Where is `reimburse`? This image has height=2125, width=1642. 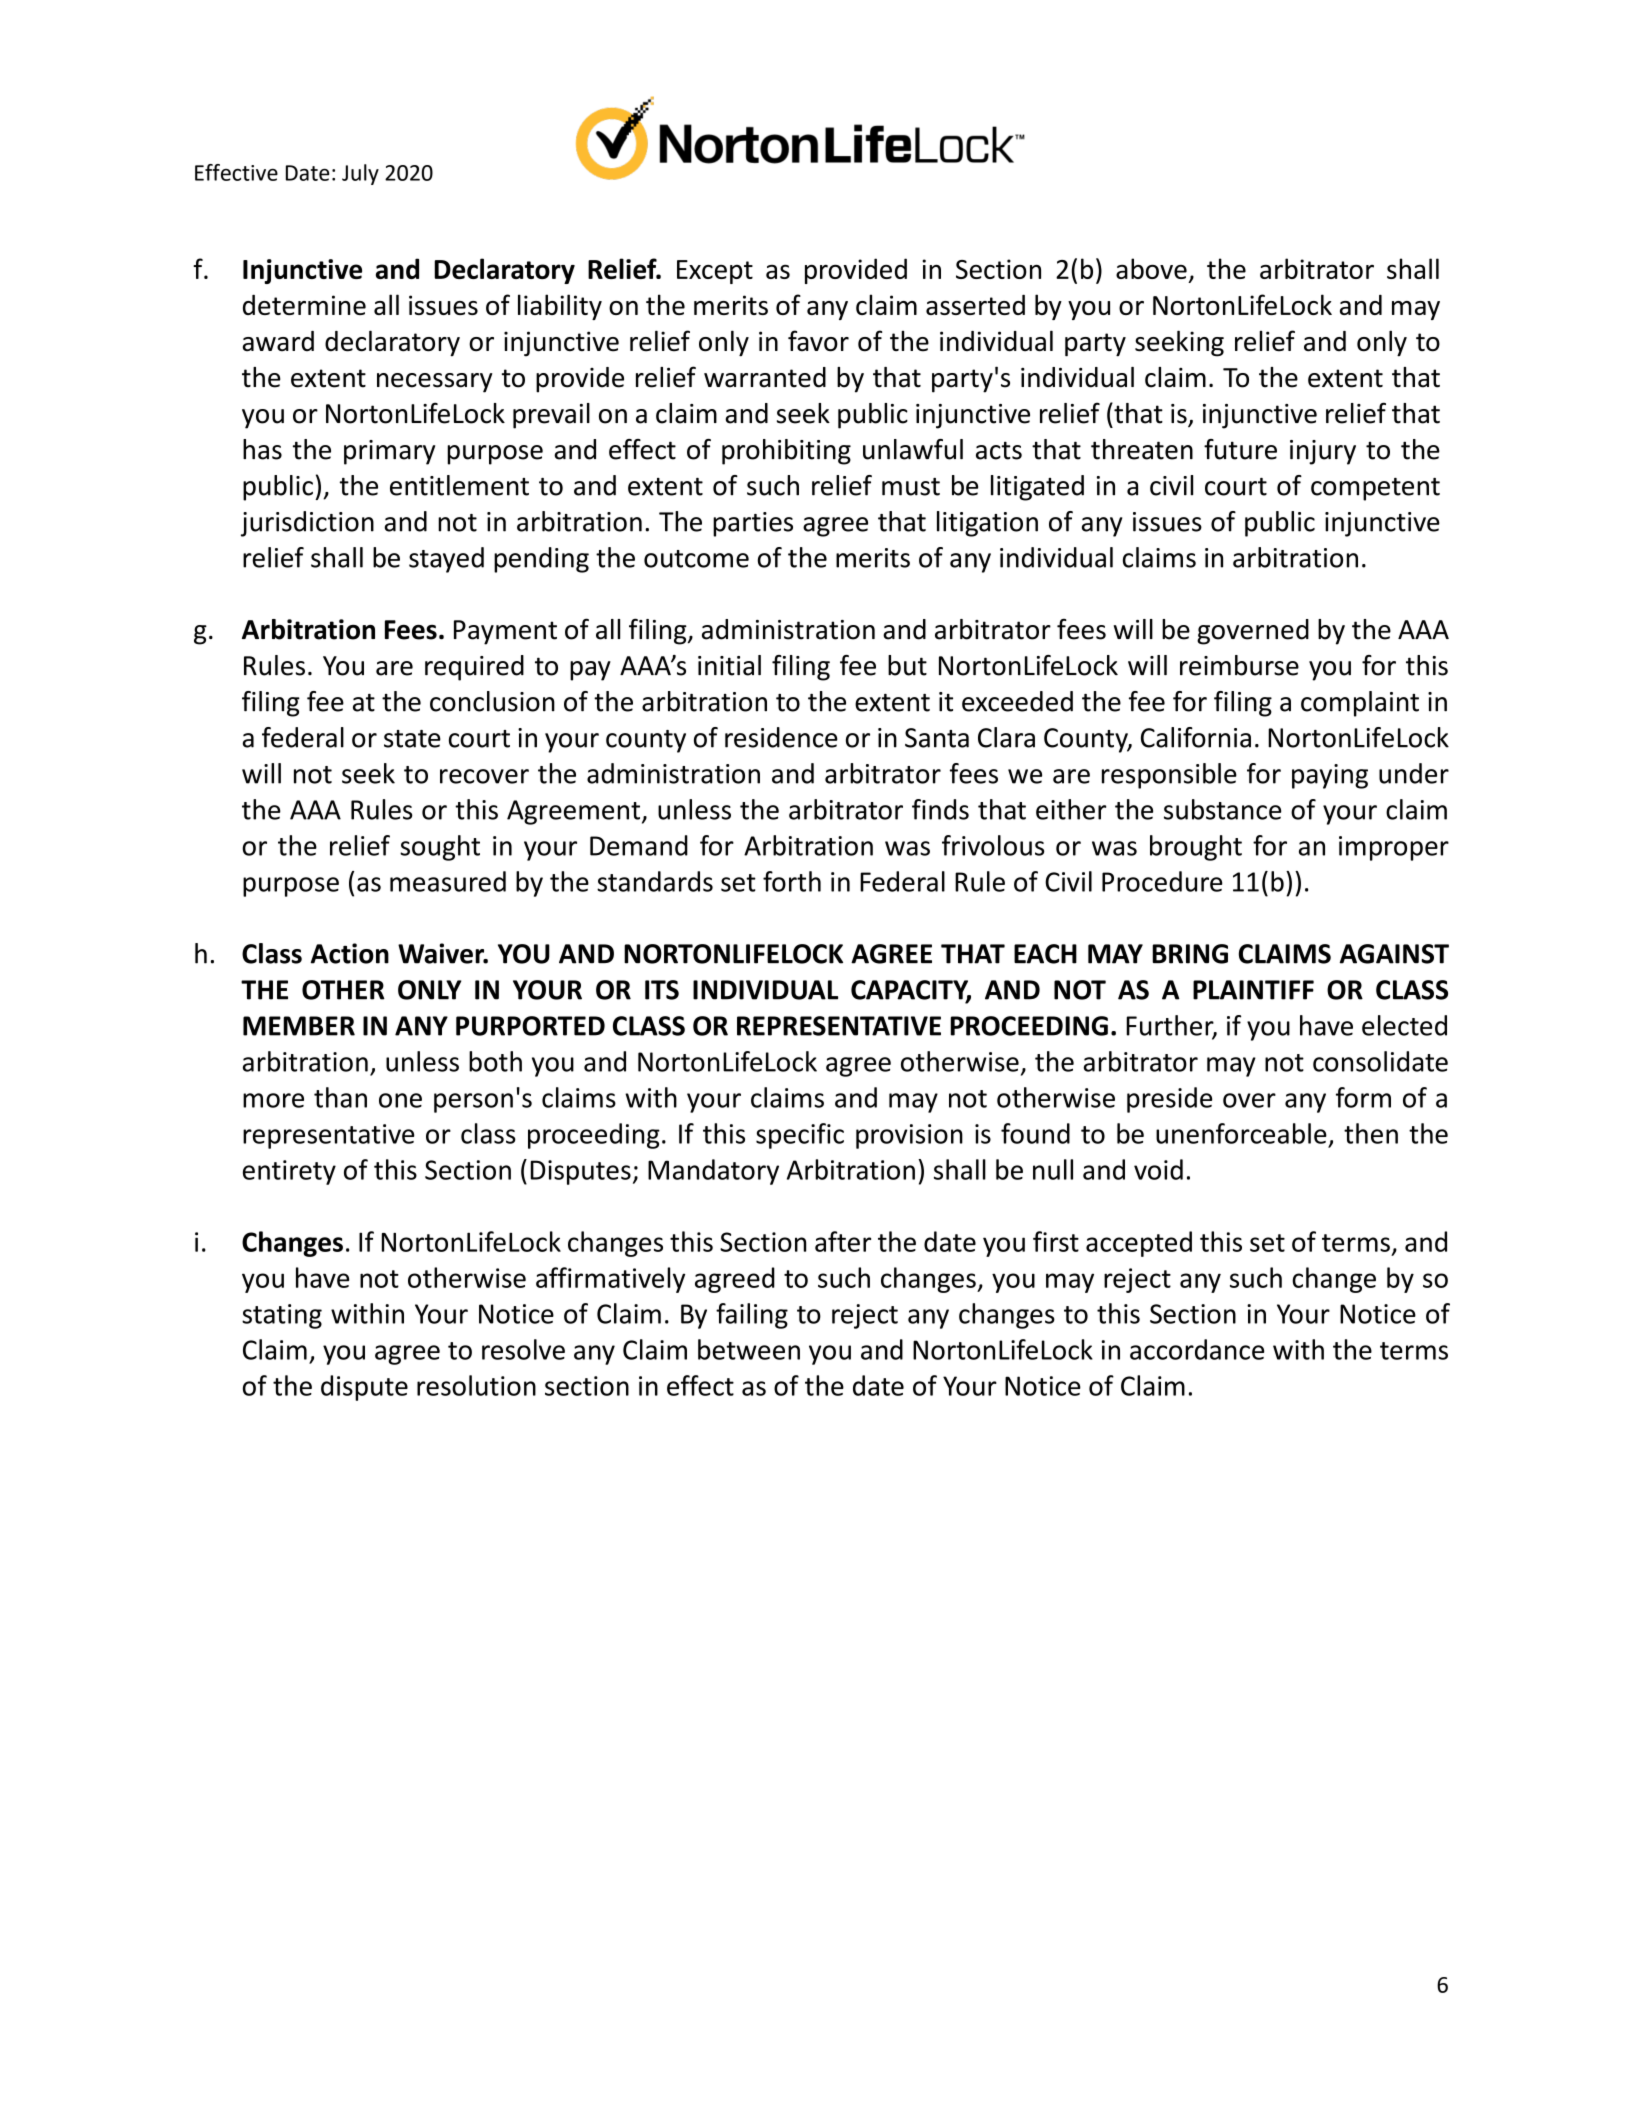 reimburse is located at coordinates (1239, 665).
